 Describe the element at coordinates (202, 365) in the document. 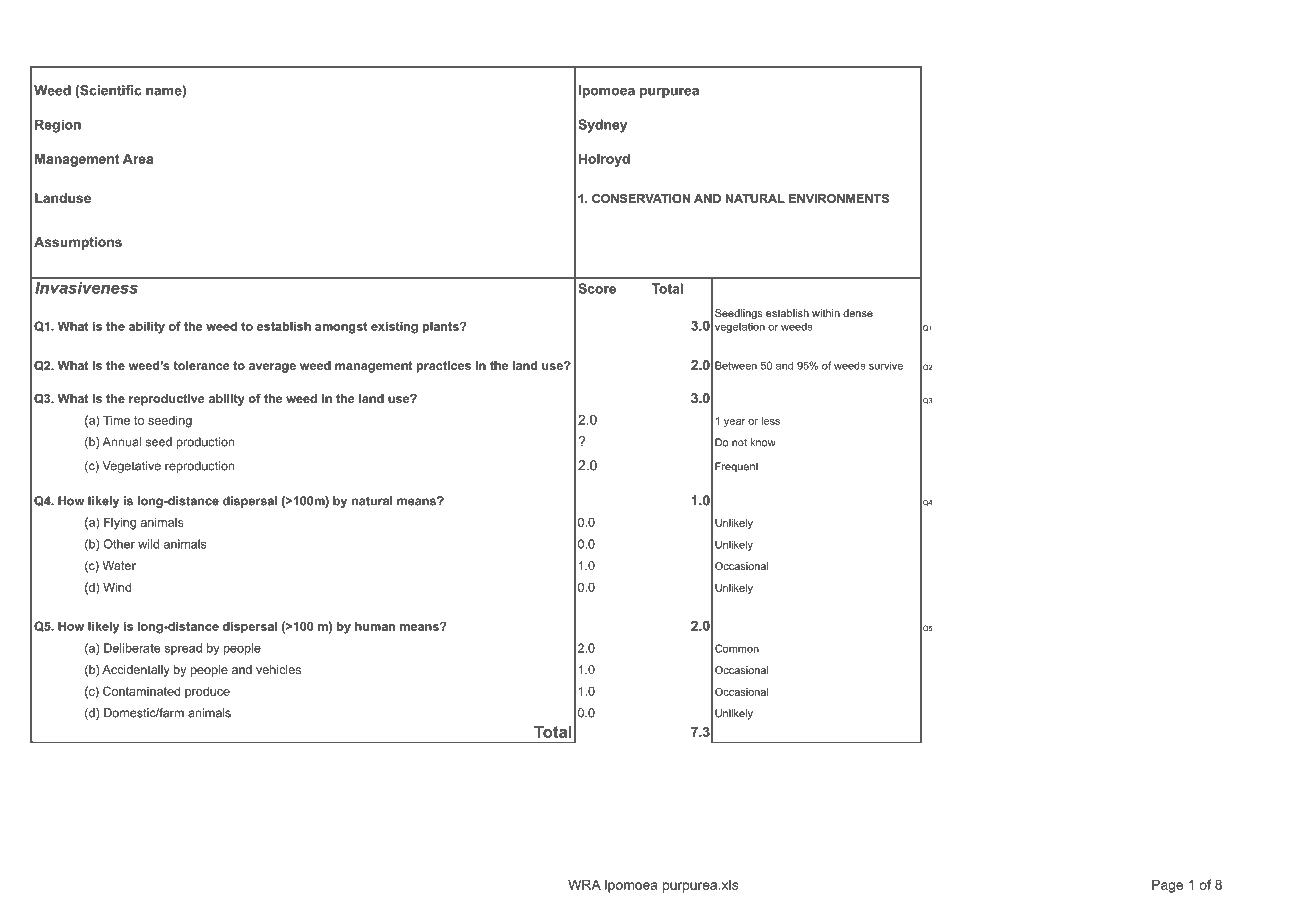

I see `tolerance` at that location.
